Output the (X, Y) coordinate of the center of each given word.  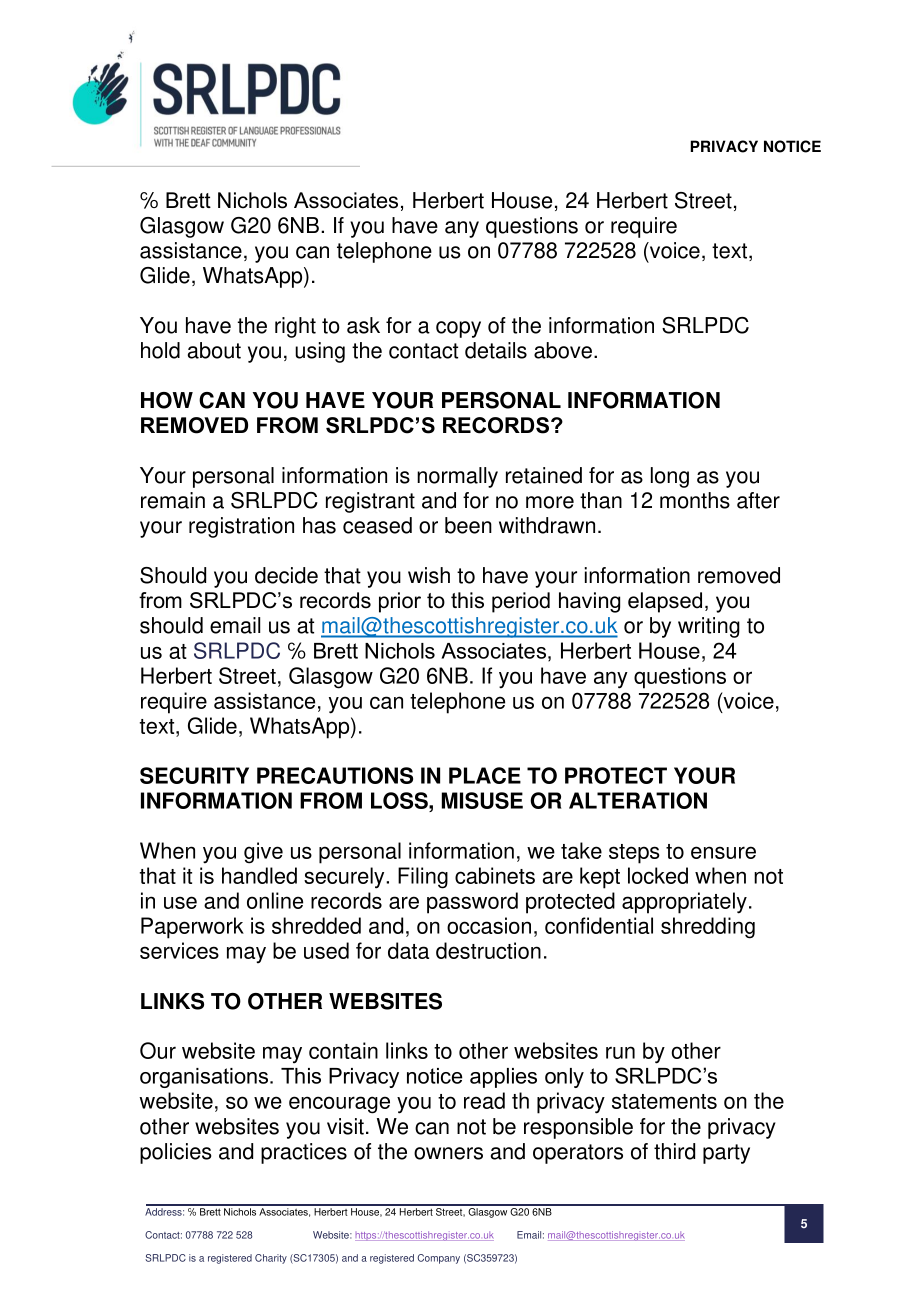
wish (429, 575)
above (563, 350)
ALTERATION (638, 800)
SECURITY (194, 775)
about (214, 350)
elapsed (665, 602)
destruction (488, 950)
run (620, 1052)
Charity (271, 1259)
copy (458, 329)
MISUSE (482, 800)
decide (286, 575)
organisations (205, 1078)
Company (438, 1259)
